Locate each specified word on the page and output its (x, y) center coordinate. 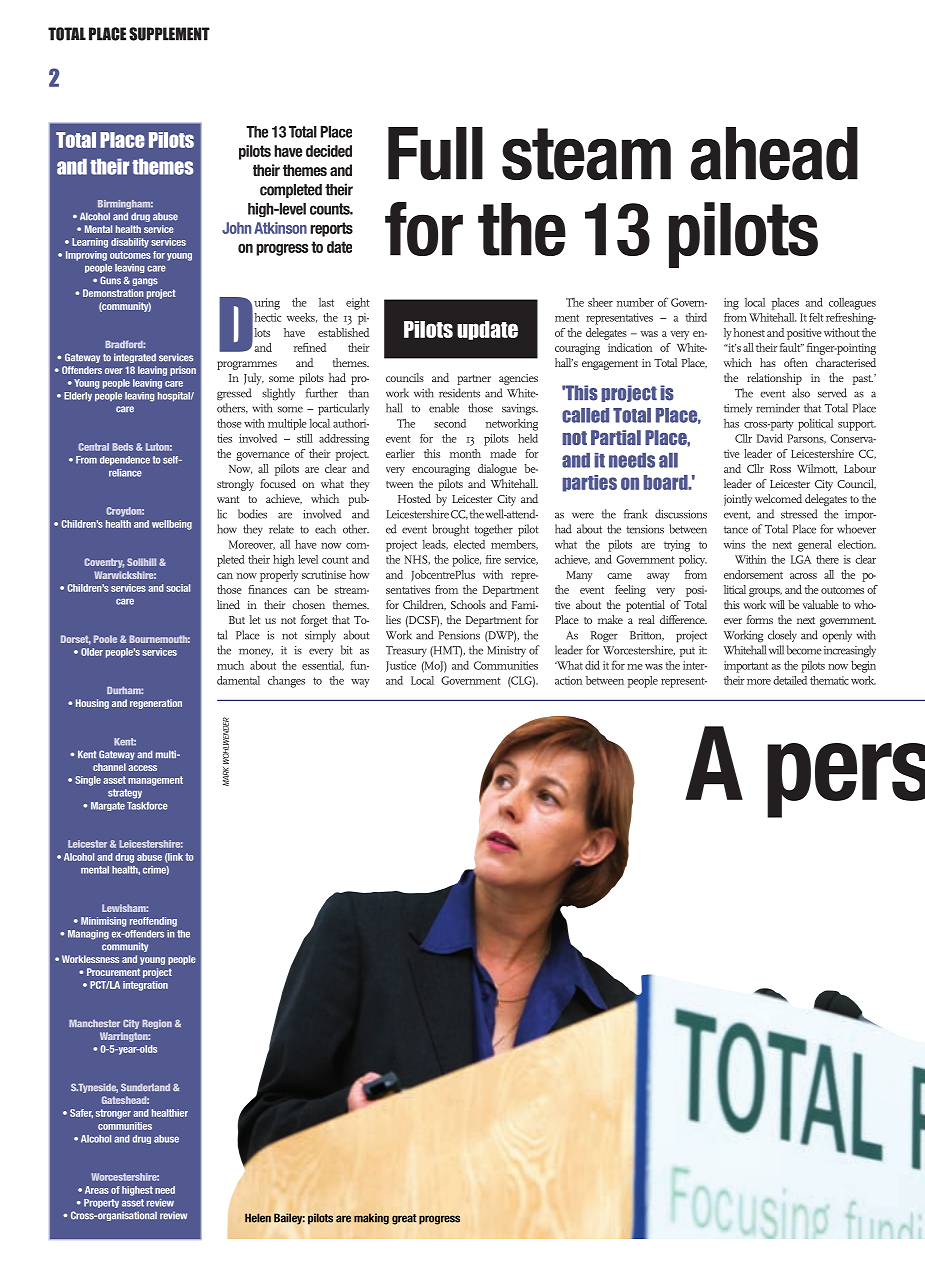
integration (145, 986)
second (450, 423)
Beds (122, 447)
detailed (790, 680)
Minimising (103, 922)
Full (435, 153)
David (770, 438)
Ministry (506, 651)
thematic (829, 680)
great (404, 1219)
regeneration (156, 704)
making (371, 1219)
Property (101, 1203)
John (236, 228)
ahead (774, 153)
